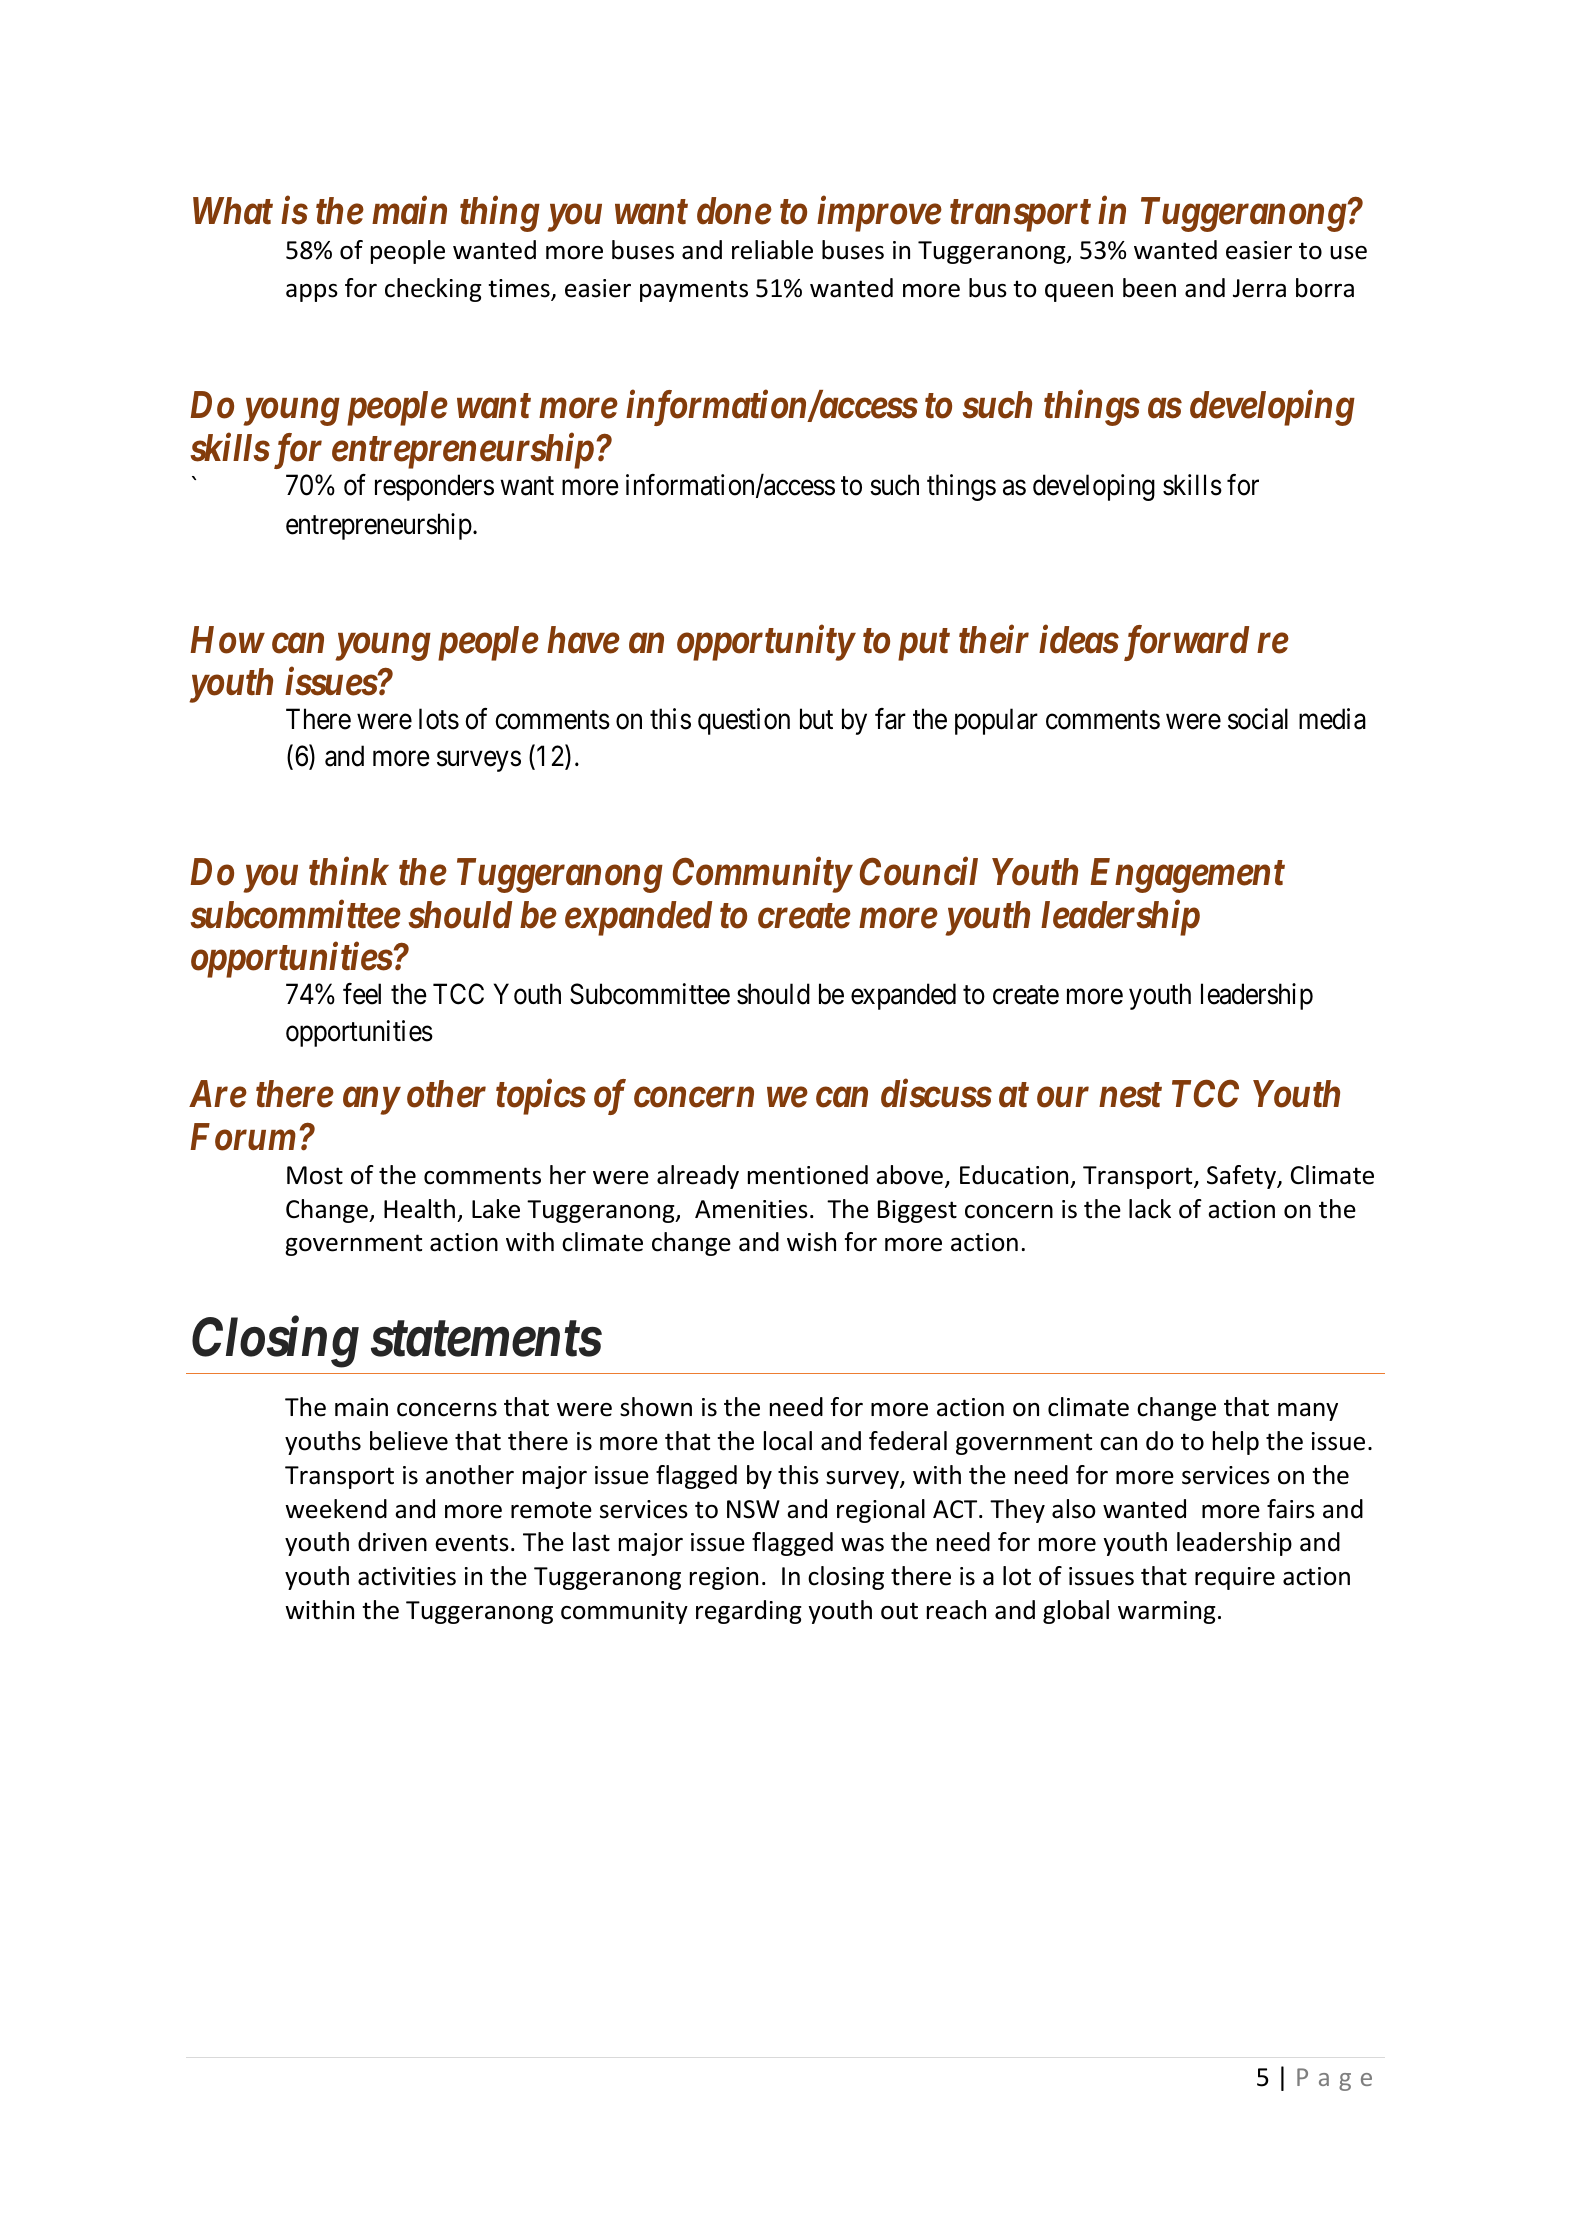  I want to click on mentioned, so click(808, 1175).
